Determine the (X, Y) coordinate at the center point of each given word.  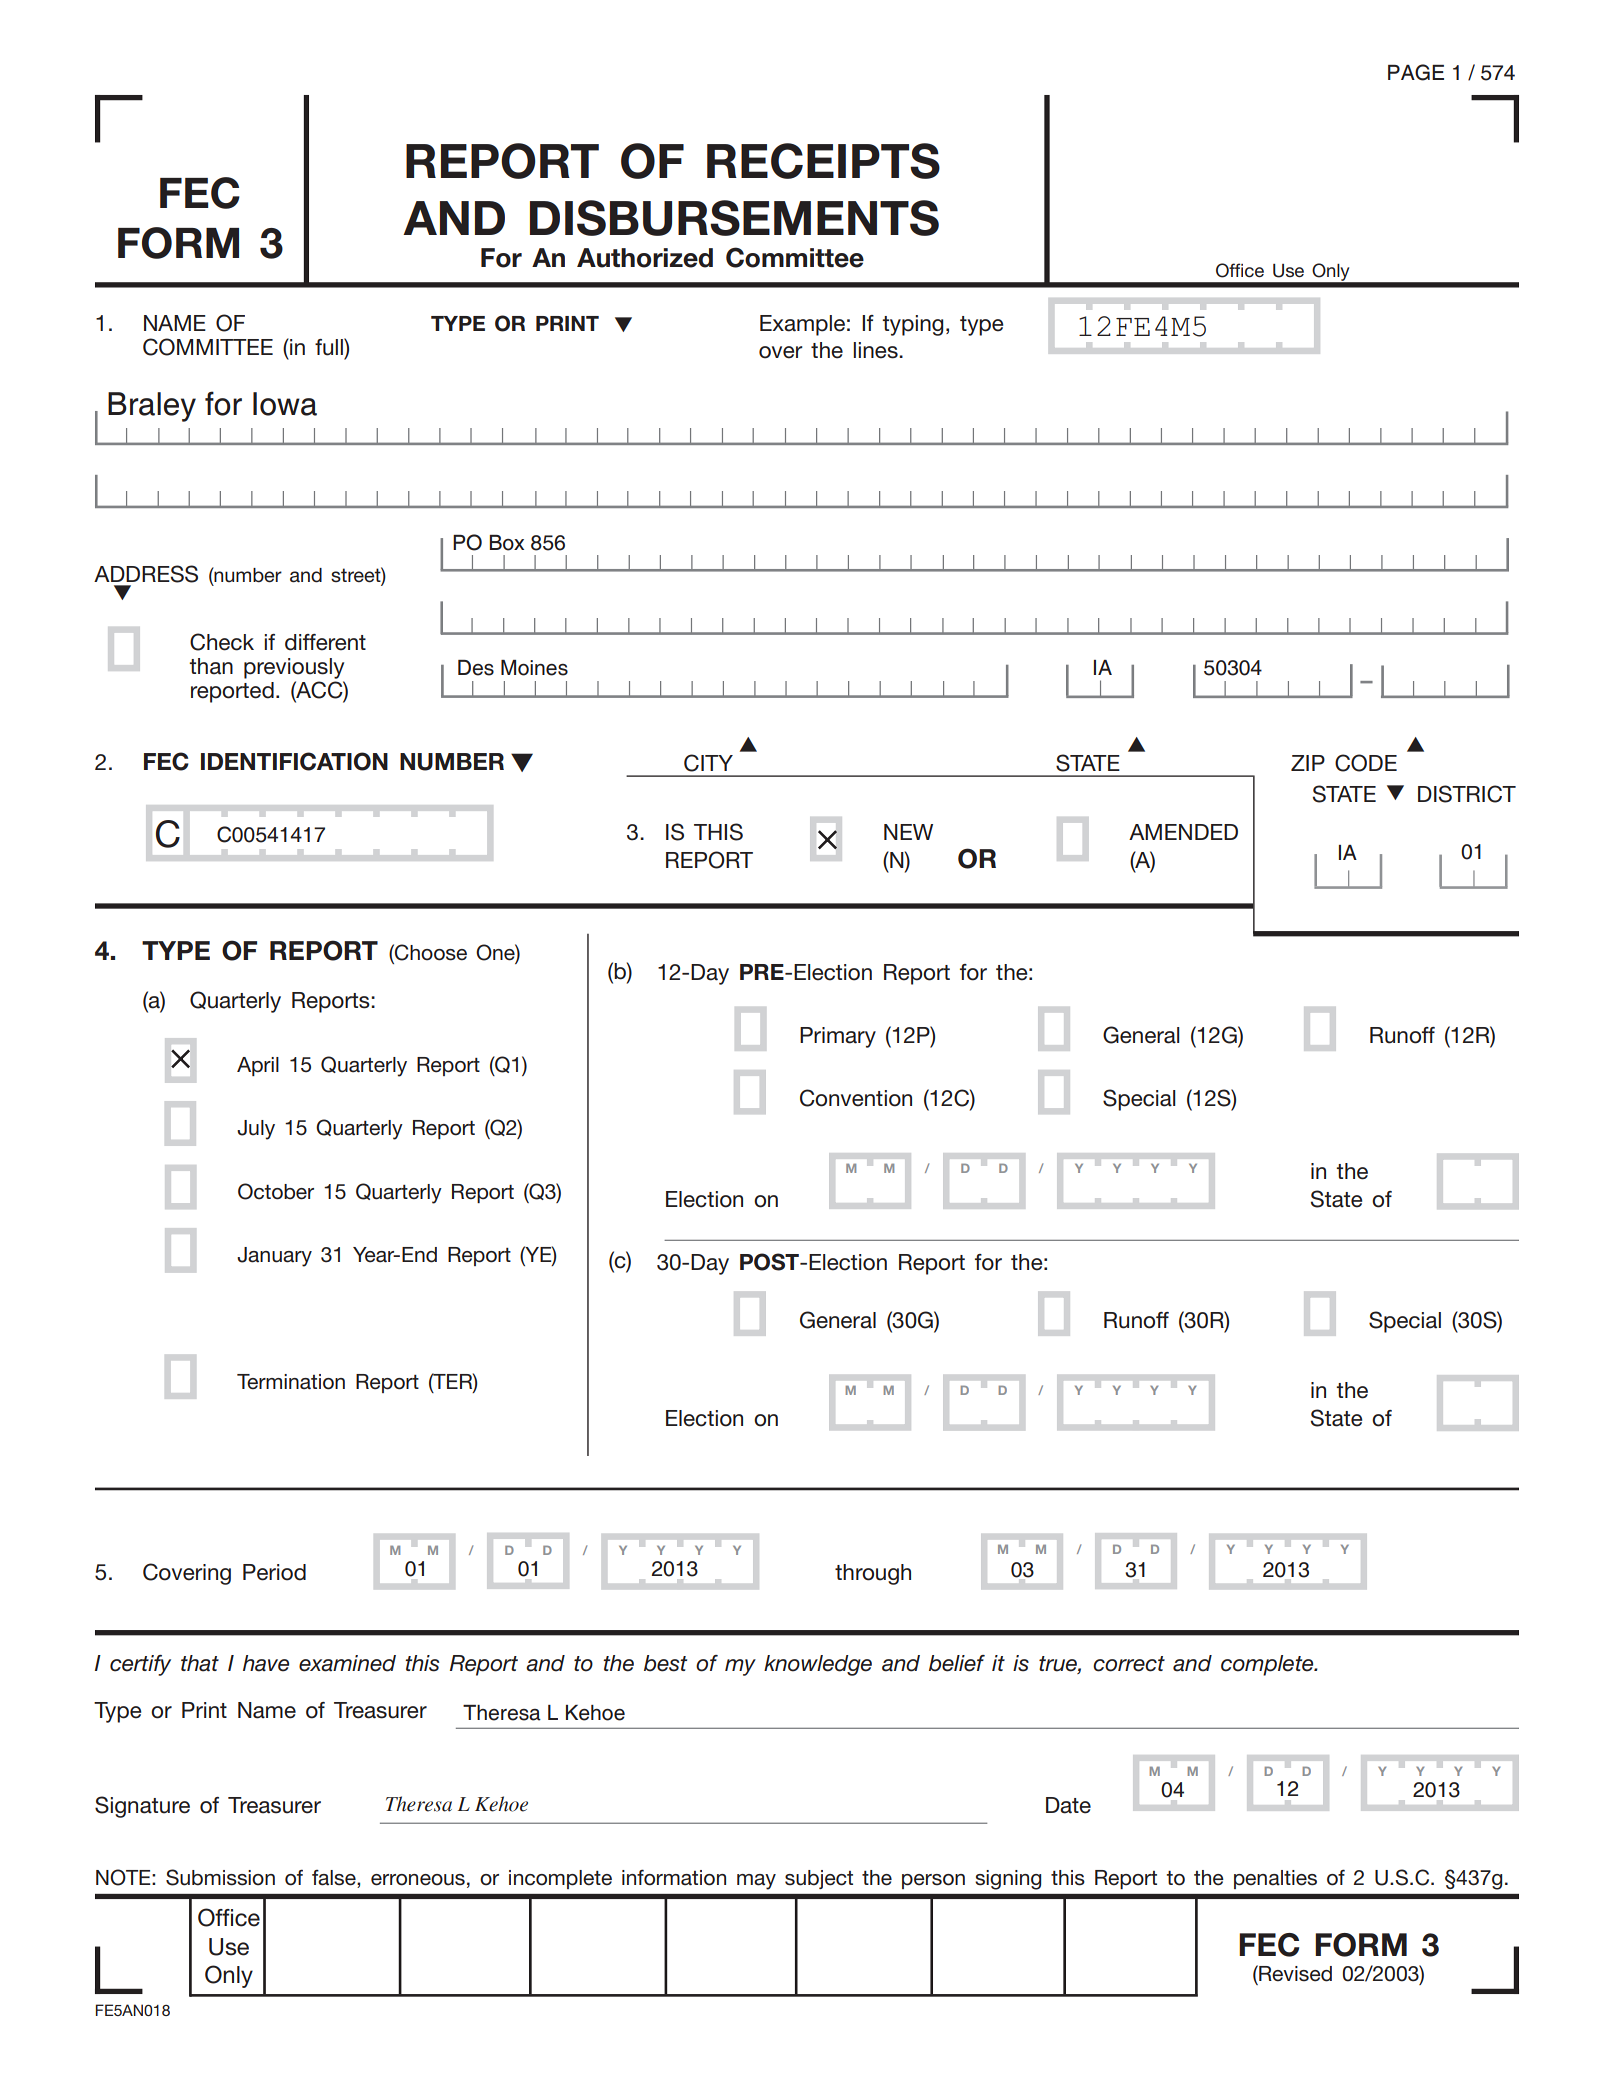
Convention (856, 1098)
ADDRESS (146, 574)
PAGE (1416, 72)
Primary (838, 1037)
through (873, 1574)
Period (274, 1572)
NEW (908, 832)
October (276, 1191)
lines (876, 350)
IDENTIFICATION (294, 761)
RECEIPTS (823, 161)
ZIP (1308, 763)
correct (1129, 1664)
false (335, 1879)
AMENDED (1183, 832)
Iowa (285, 404)
